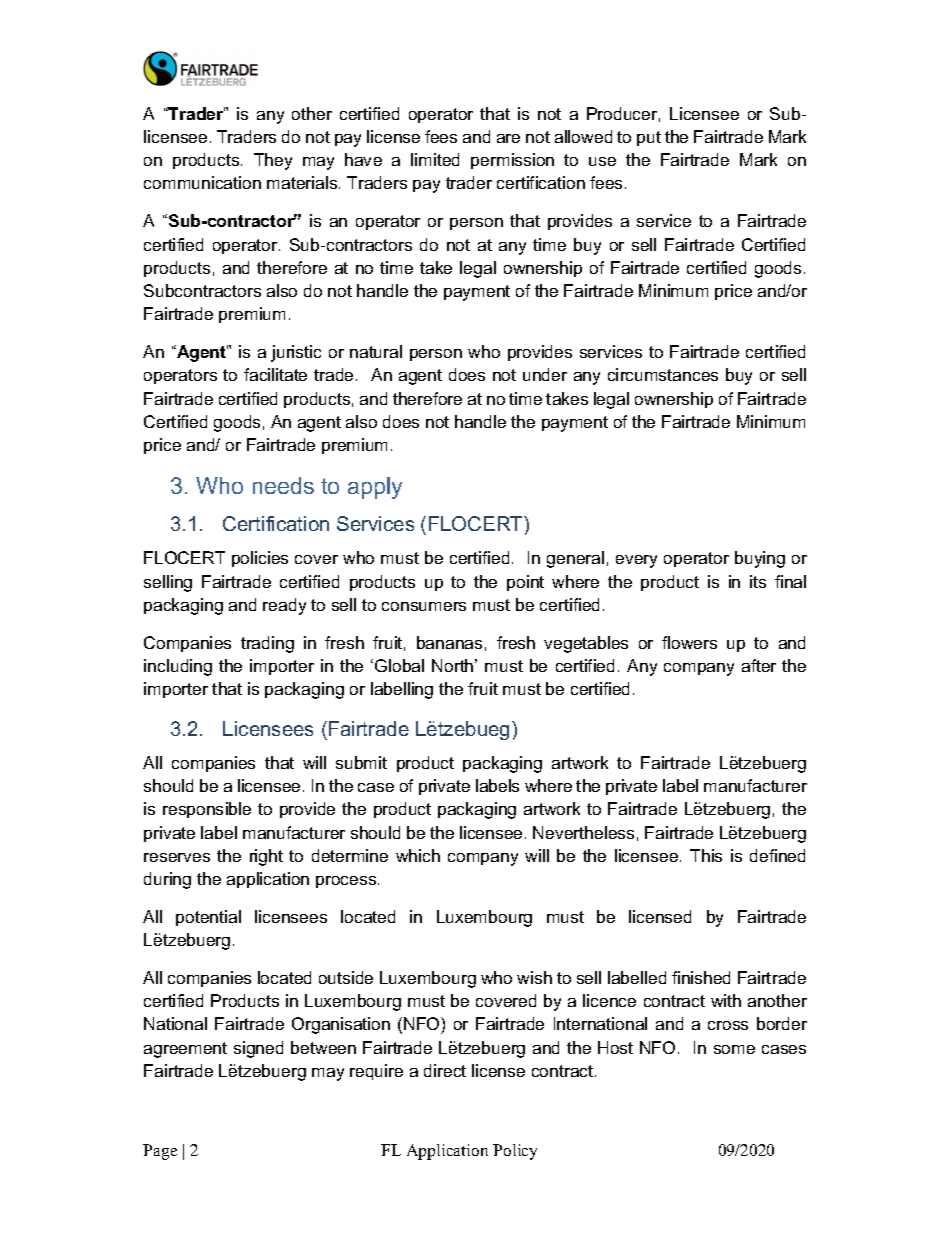 The image size is (952, 1233). I want to click on trading, so click(267, 644).
